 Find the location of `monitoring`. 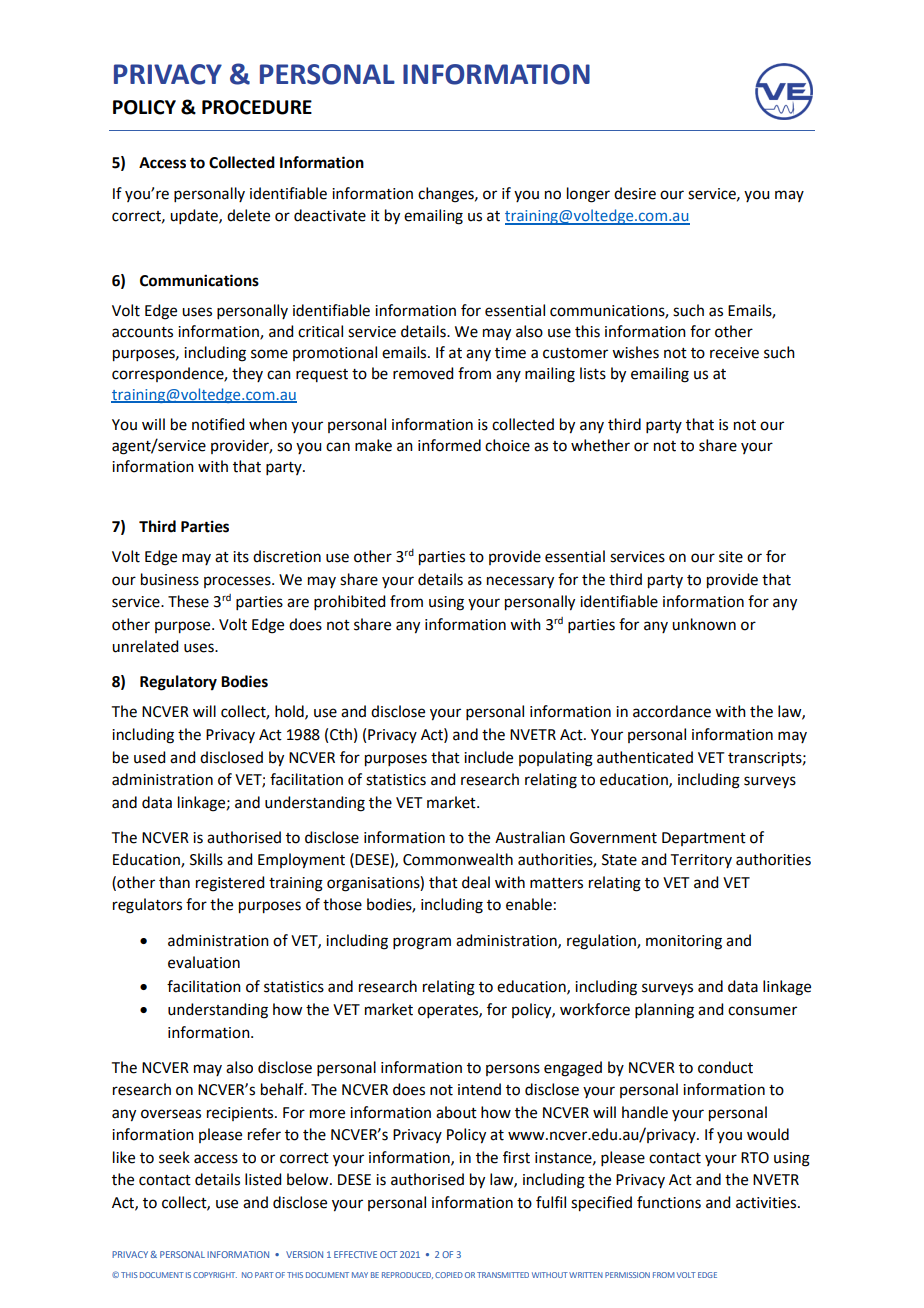

monitoring is located at coordinates (684, 942).
